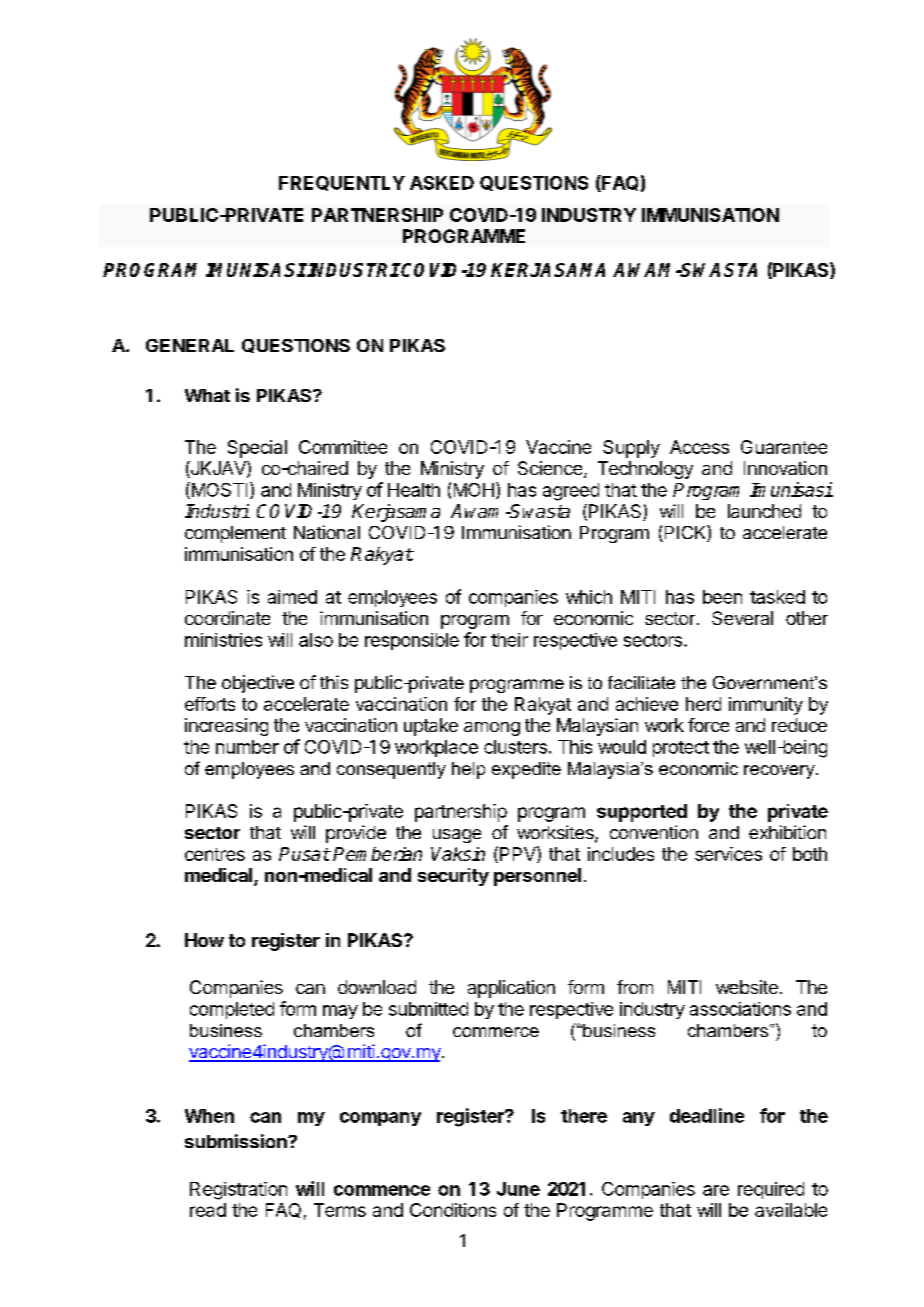 The height and width of the screenshot is (1307, 924). What do you see at coordinates (766, 706) in the screenshot?
I see `immunity` at bounding box center [766, 706].
